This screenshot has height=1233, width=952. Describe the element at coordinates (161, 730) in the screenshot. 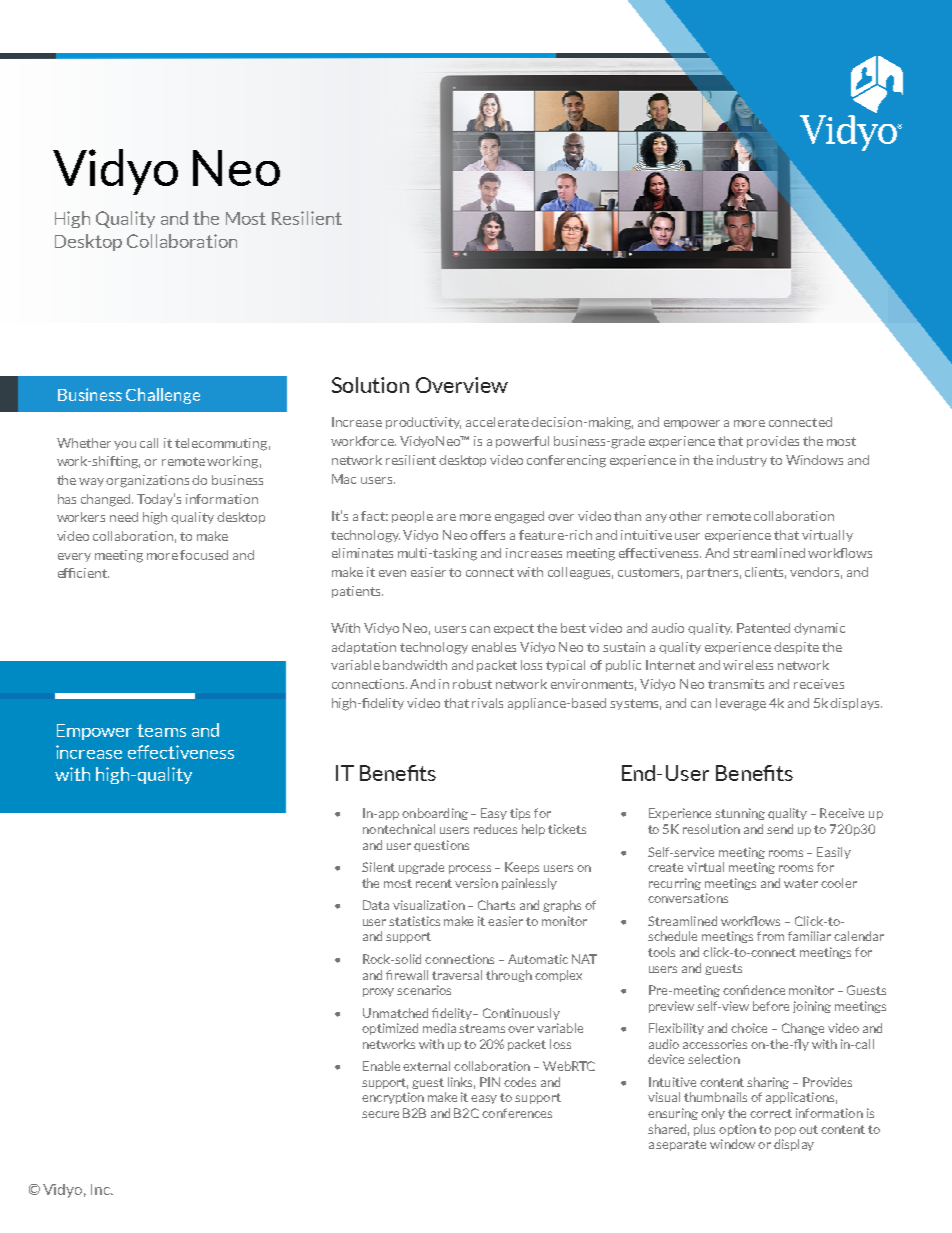

I see `teams` at that location.
